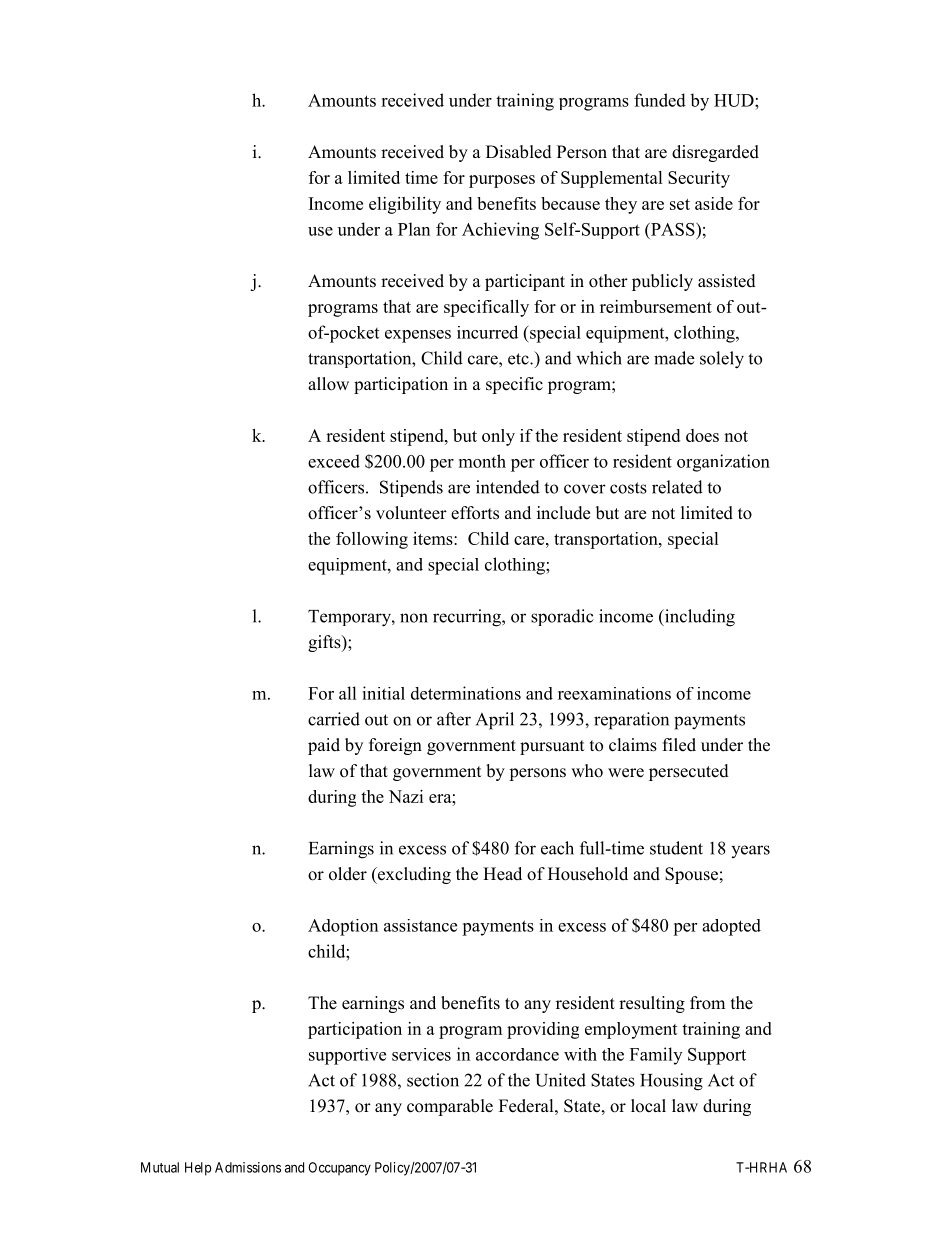 This screenshot has width=952, height=1233. What do you see at coordinates (689, 772) in the screenshot?
I see `persecuted` at bounding box center [689, 772].
